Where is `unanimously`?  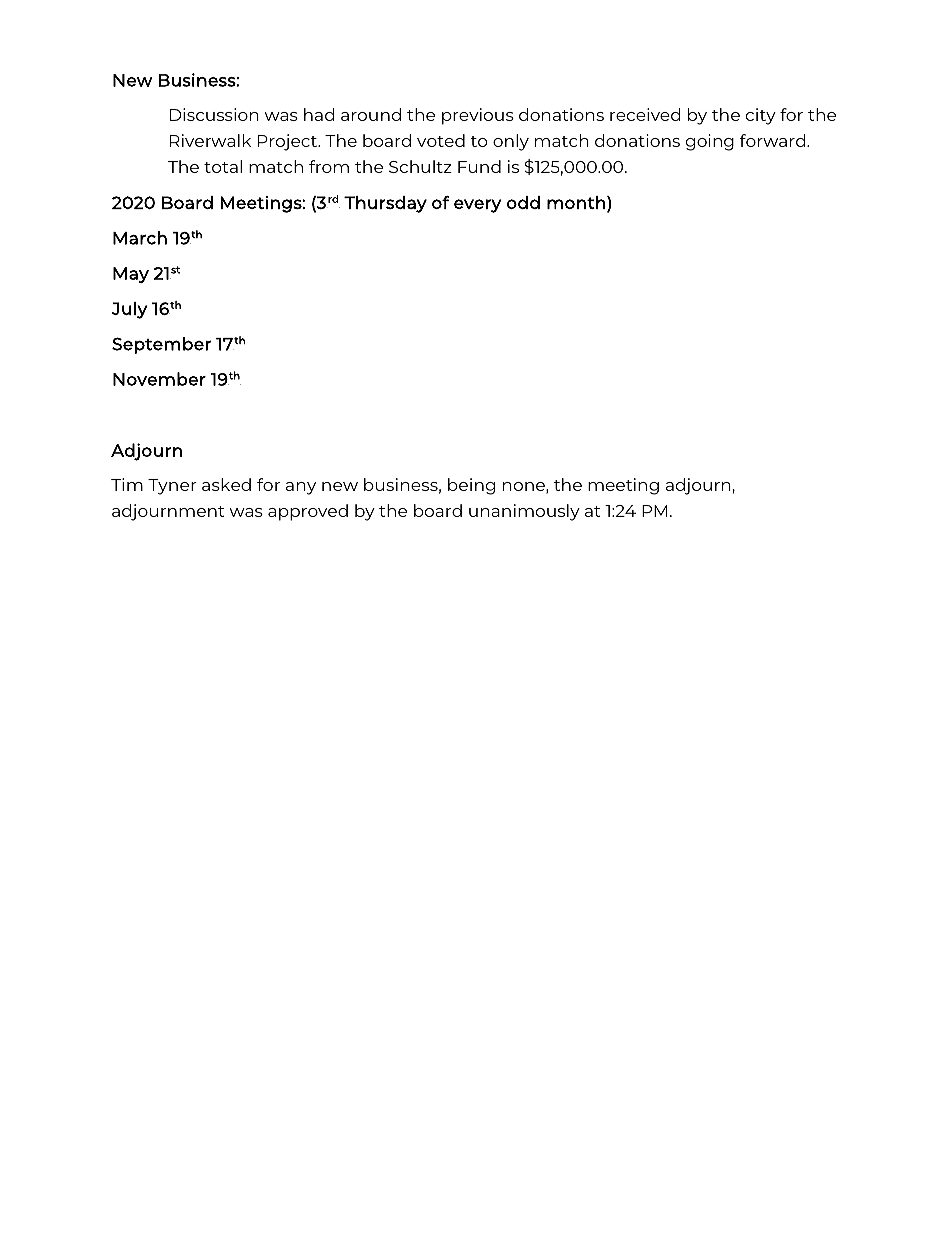
unanimously is located at coordinates (524, 512).
